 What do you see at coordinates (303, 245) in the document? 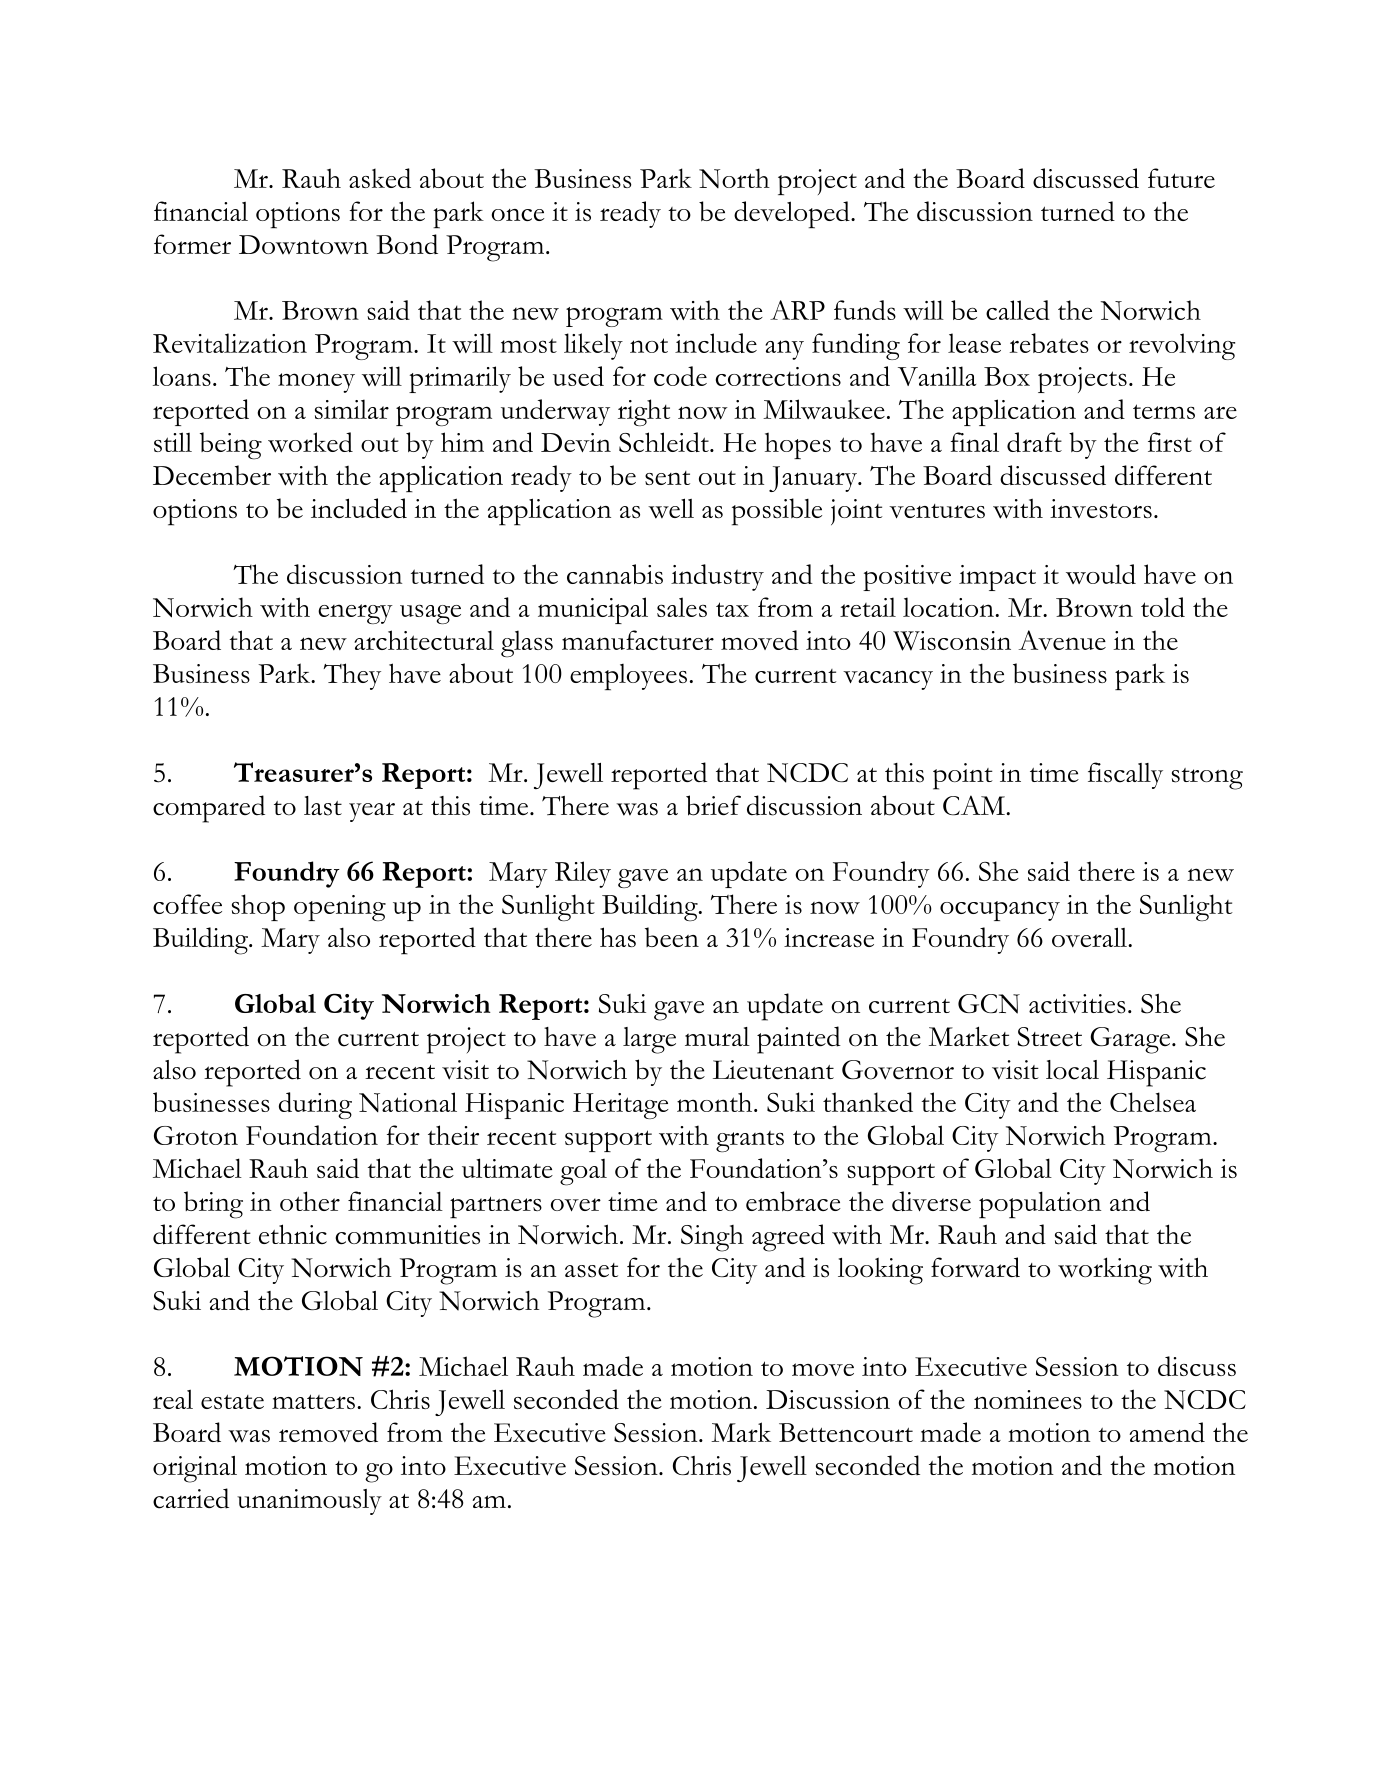
I see `Downtown` at bounding box center [303, 245].
